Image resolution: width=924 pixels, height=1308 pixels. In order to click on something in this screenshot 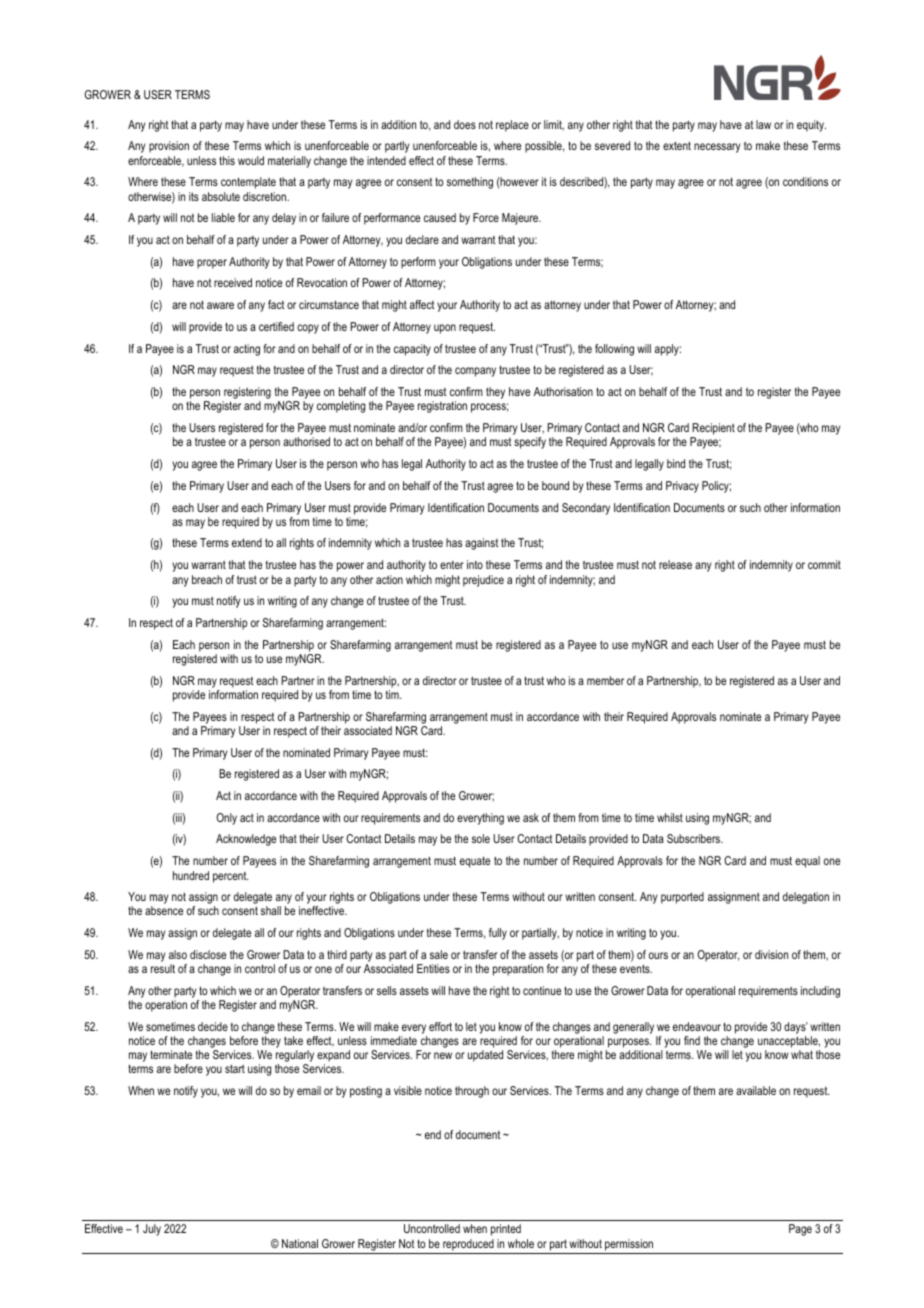, I will do `click(470, 183)`.
